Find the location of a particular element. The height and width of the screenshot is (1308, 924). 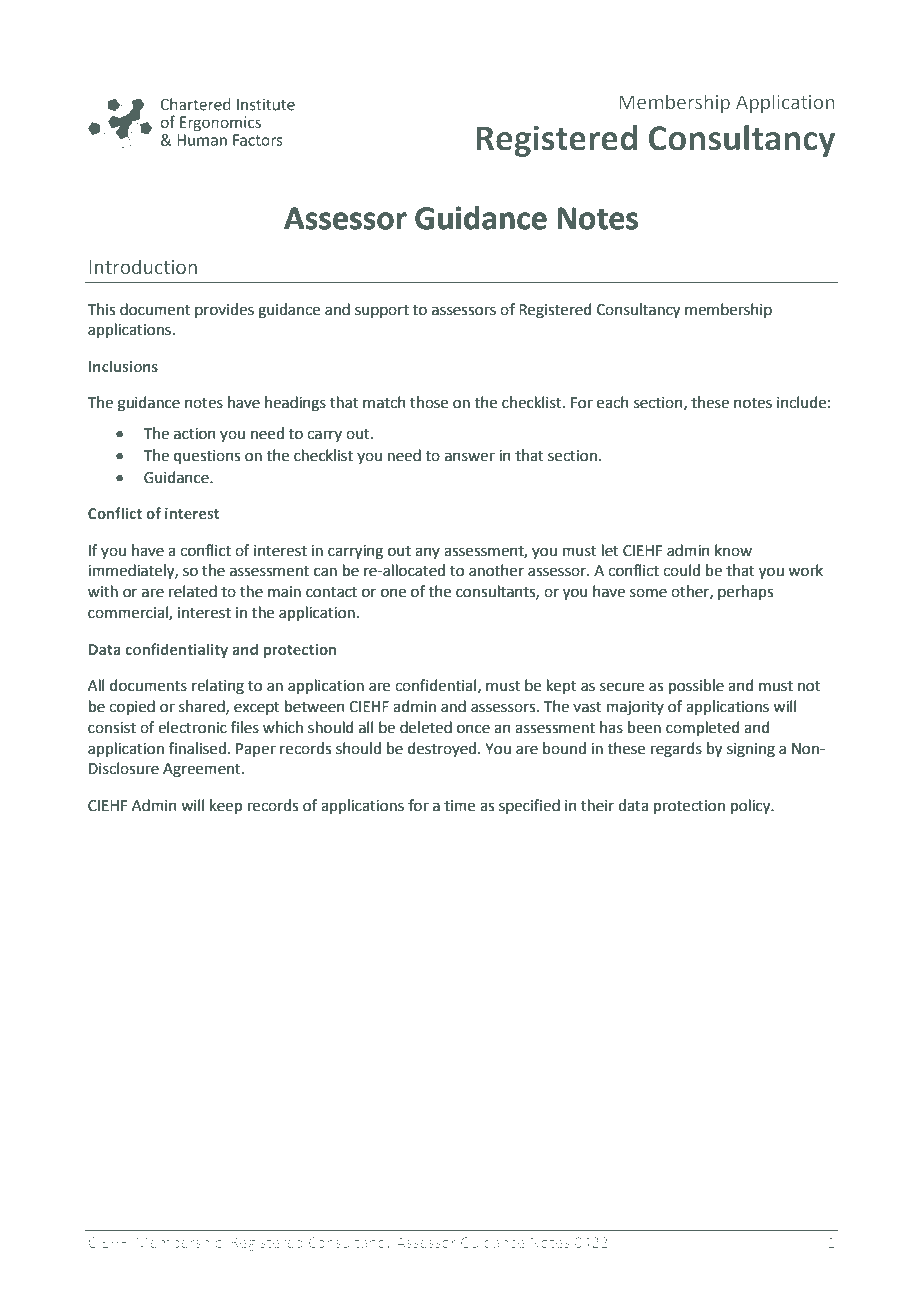

those is located at coordinates (429, 402).
